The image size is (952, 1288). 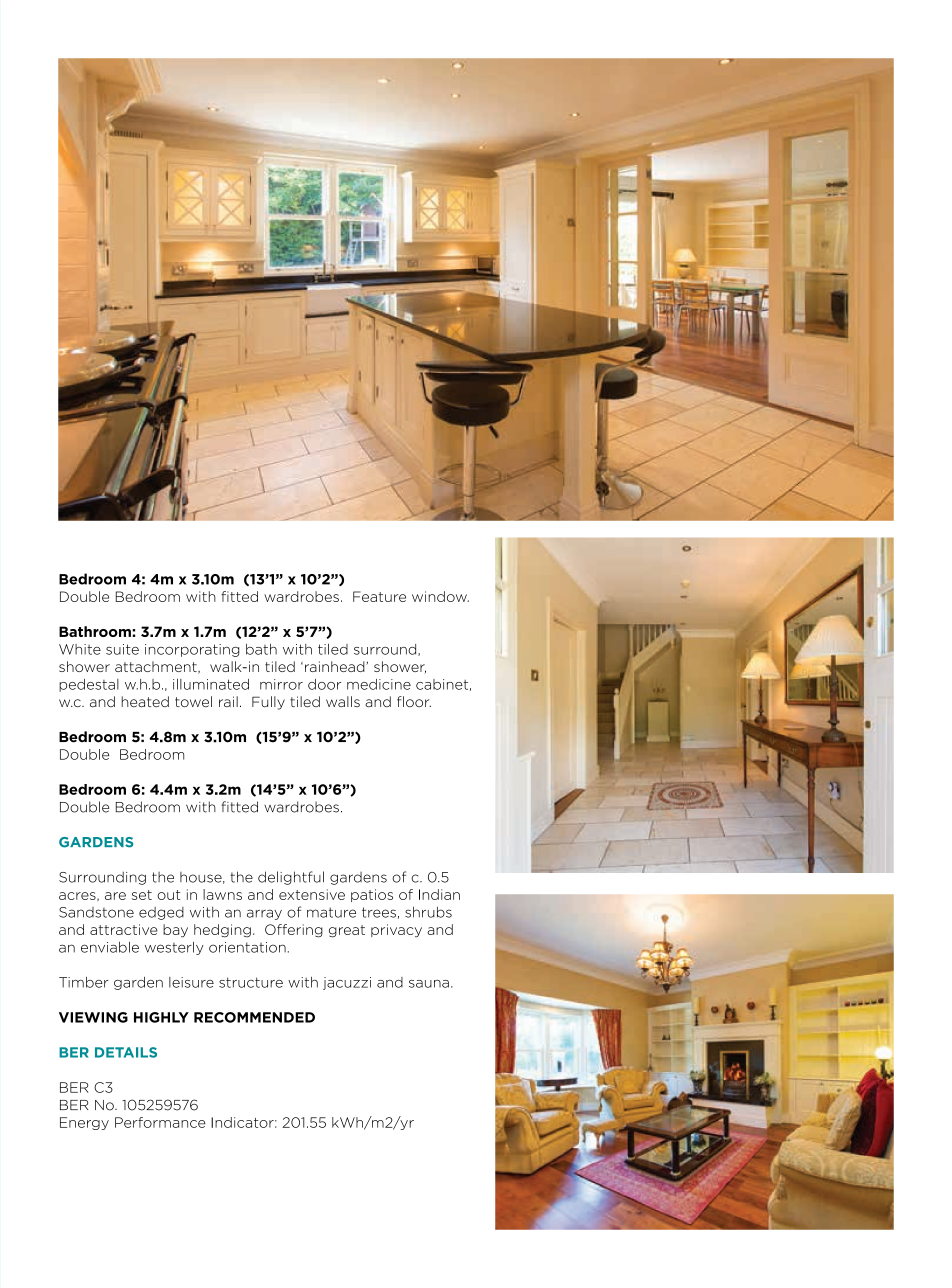 What do you see at coordinates (122, 649) in the page?
I see `suite` at bounding box center [122, 649].
